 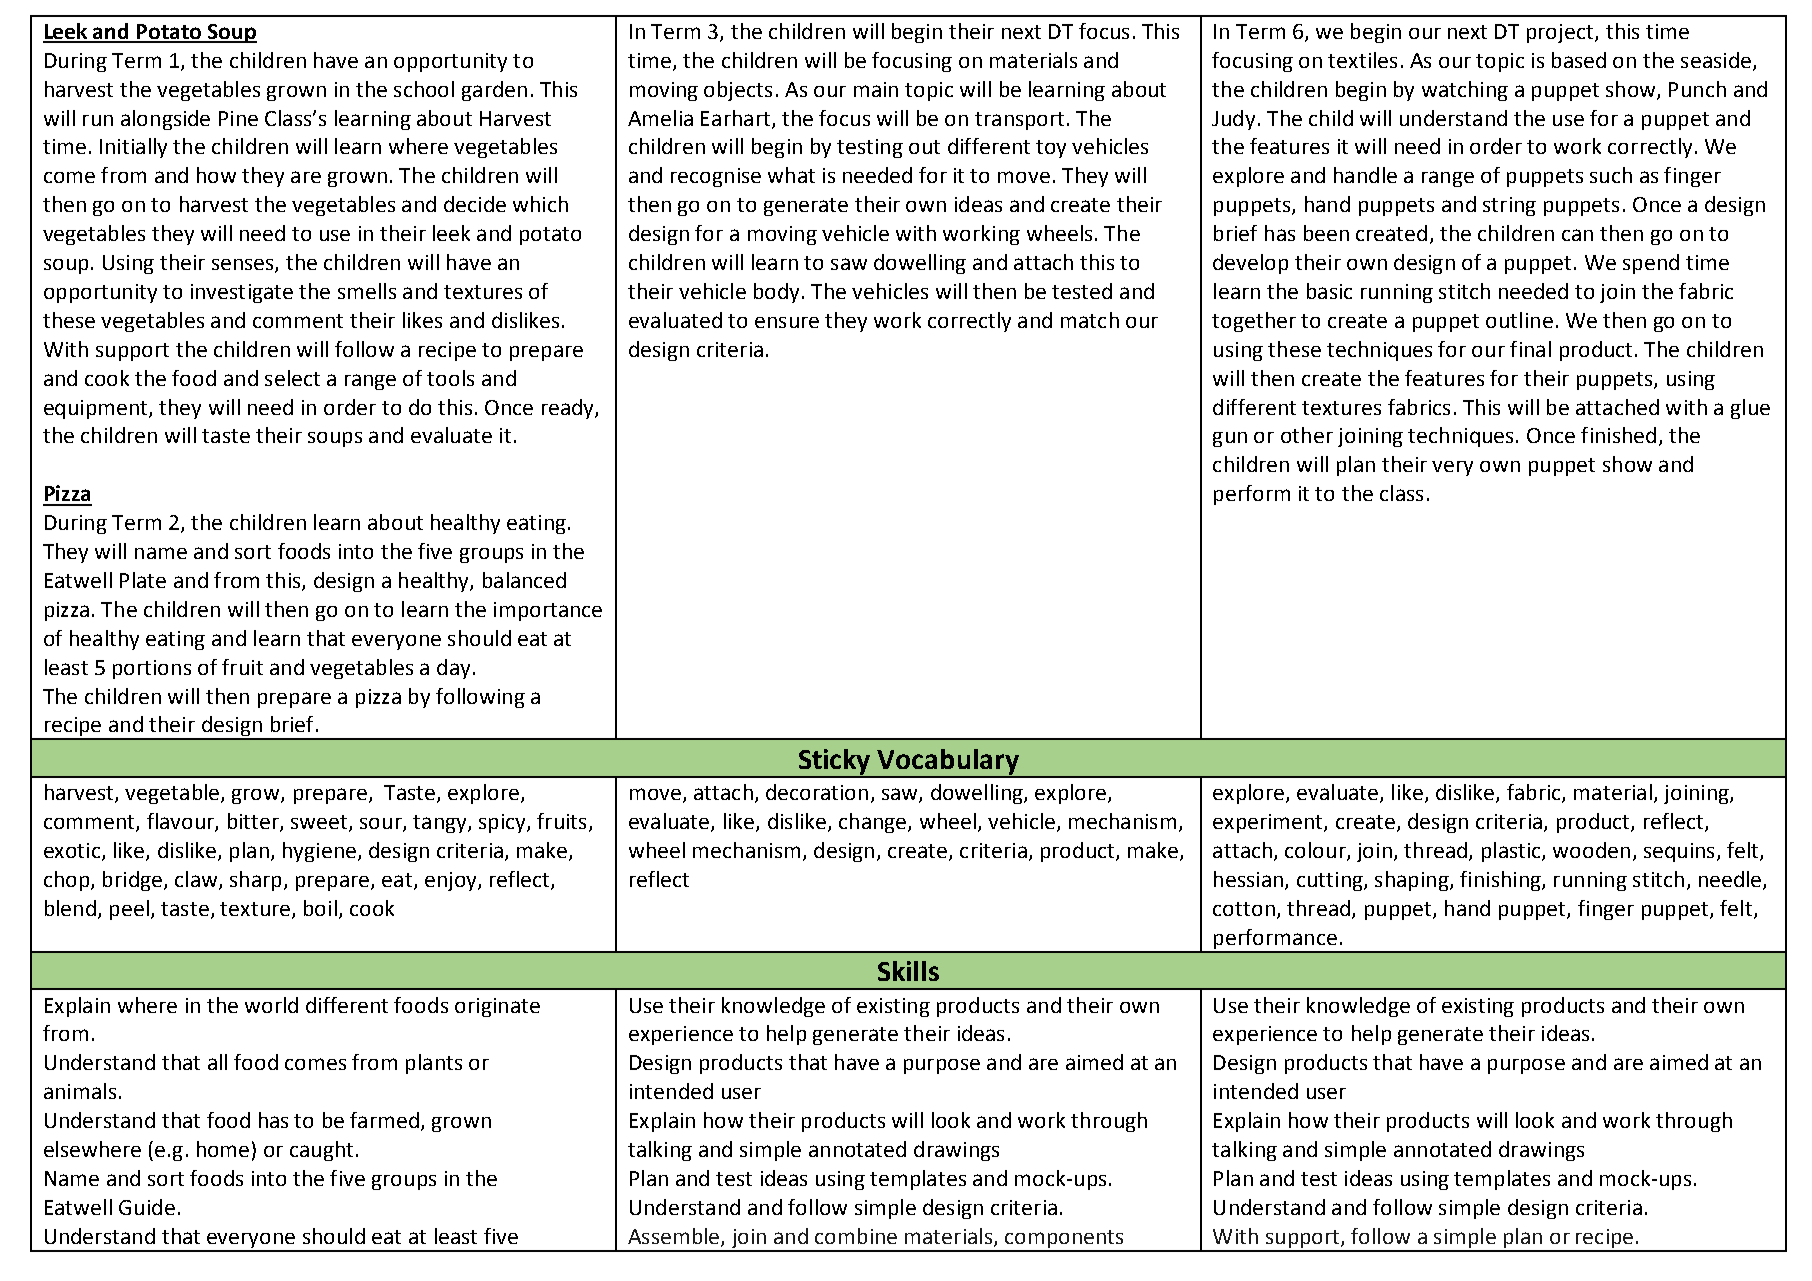 I want to click on boil, so click(x=320, y=908).
